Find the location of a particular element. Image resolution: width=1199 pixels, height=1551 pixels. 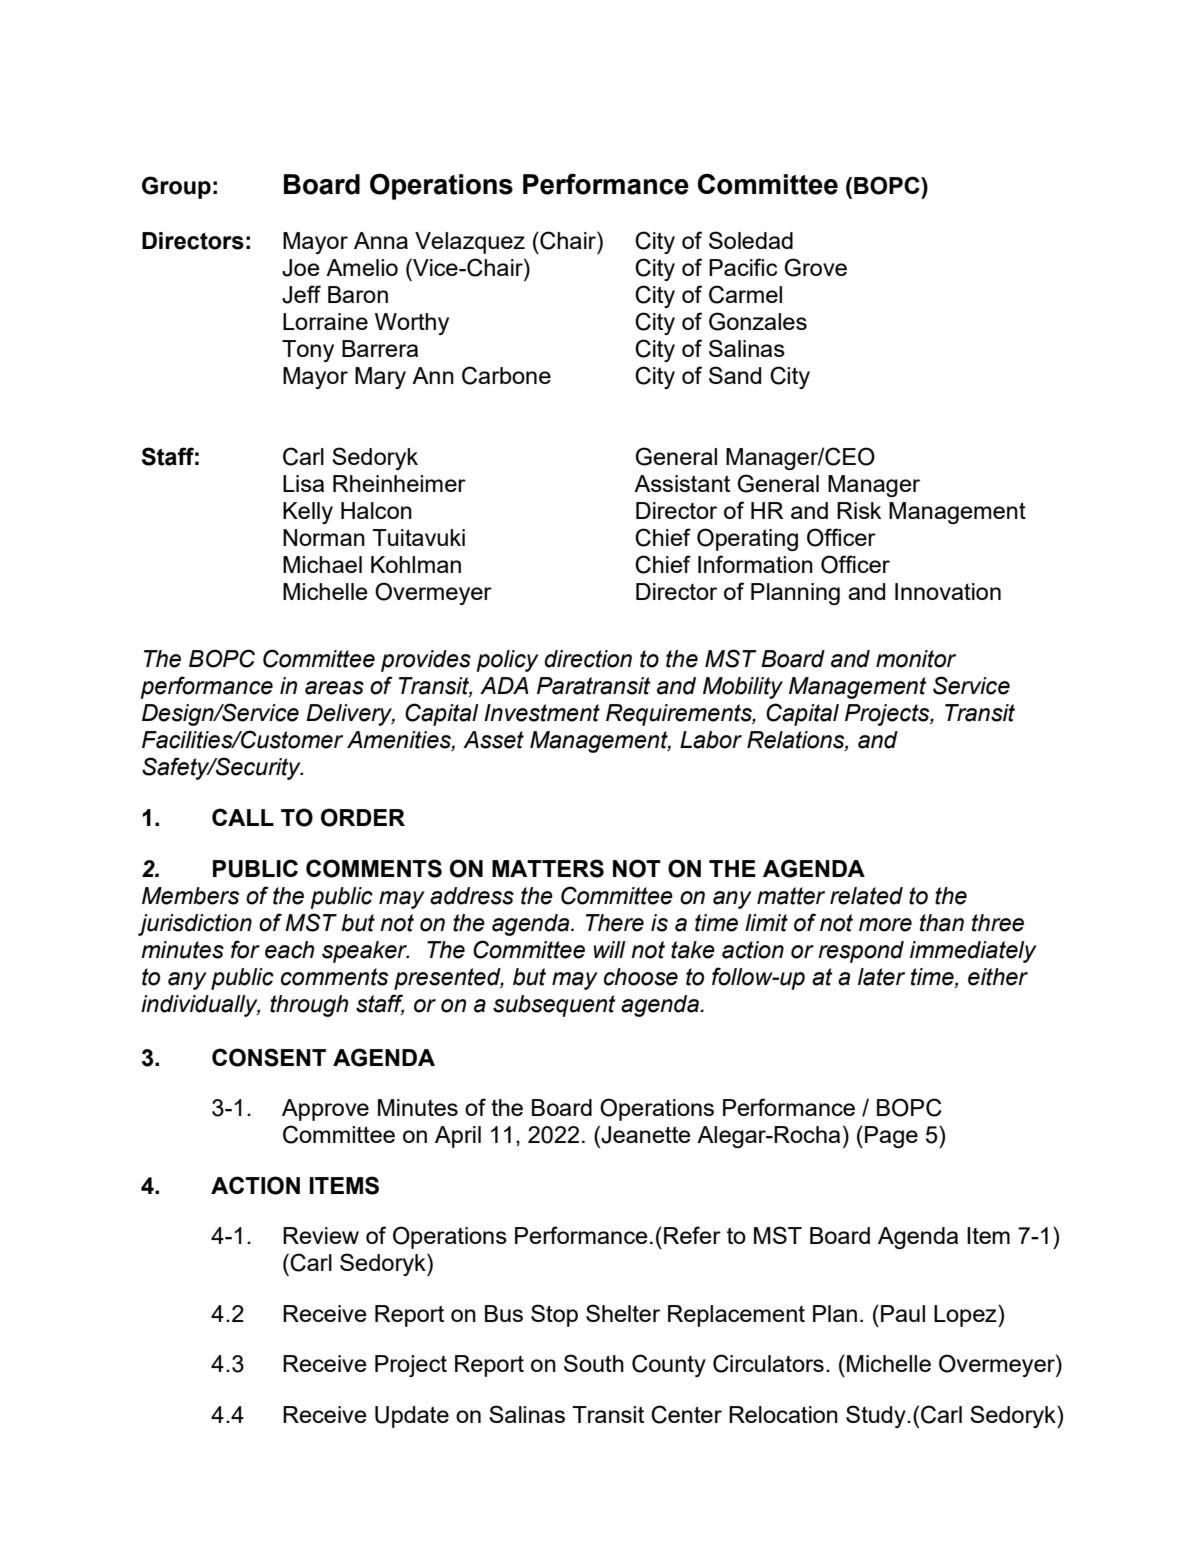

Grove is located at coordinates (815, 267).
